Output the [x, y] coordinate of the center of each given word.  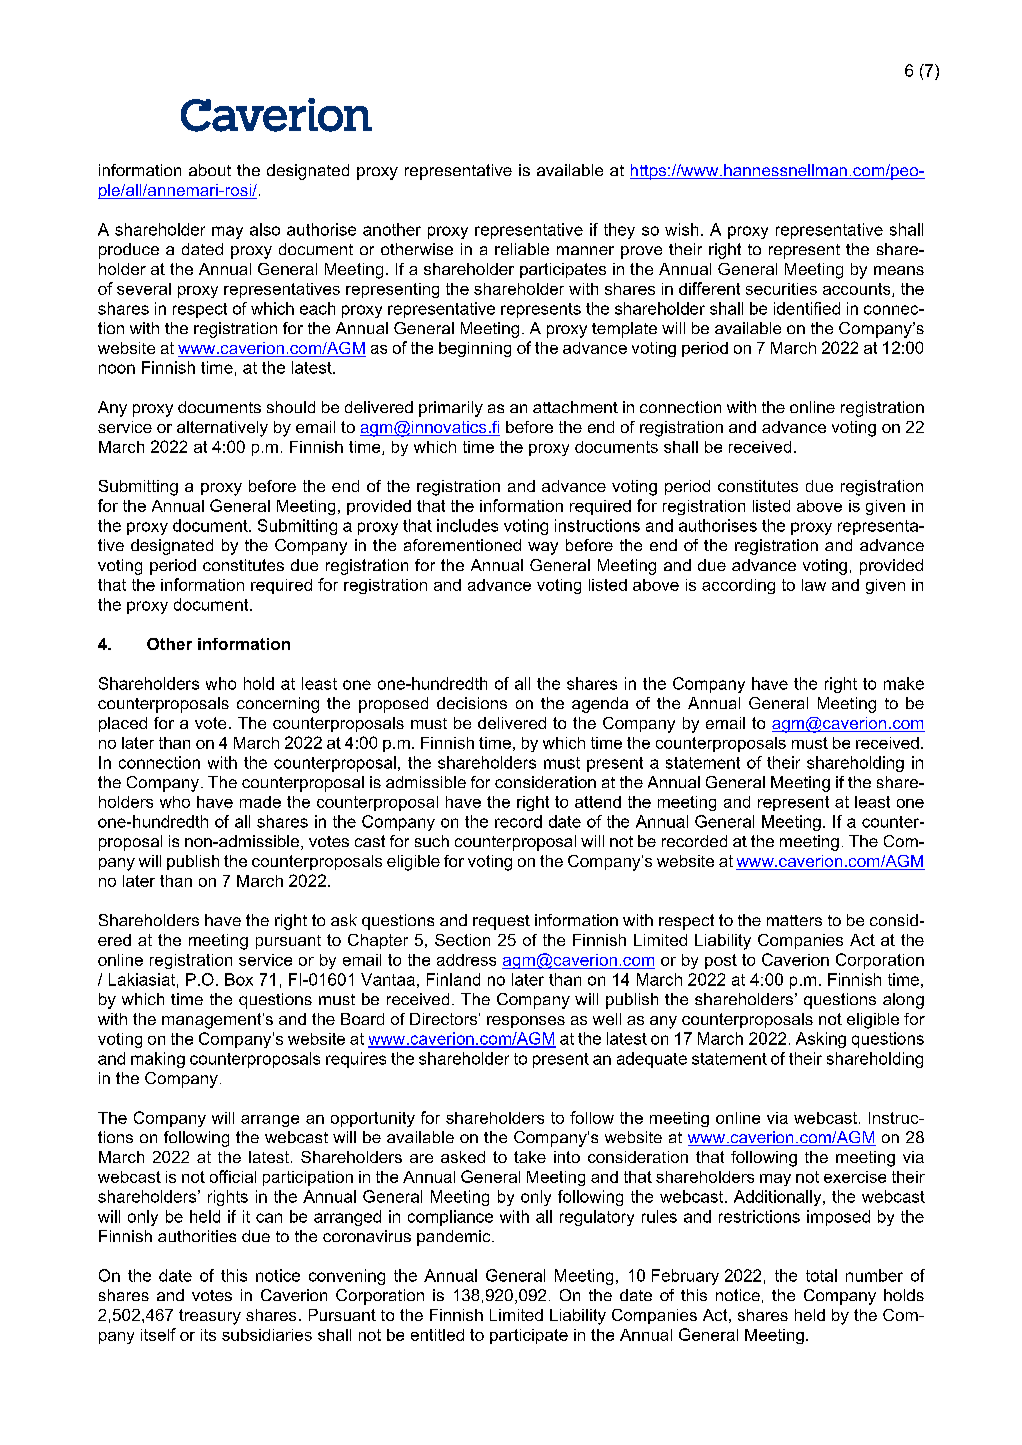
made [260, 802]
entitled [437, 1335]
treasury [210, 1317]
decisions [472, 703]
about [210, 170]
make [904, 683]
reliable [522, 249]
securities [781, 289]
